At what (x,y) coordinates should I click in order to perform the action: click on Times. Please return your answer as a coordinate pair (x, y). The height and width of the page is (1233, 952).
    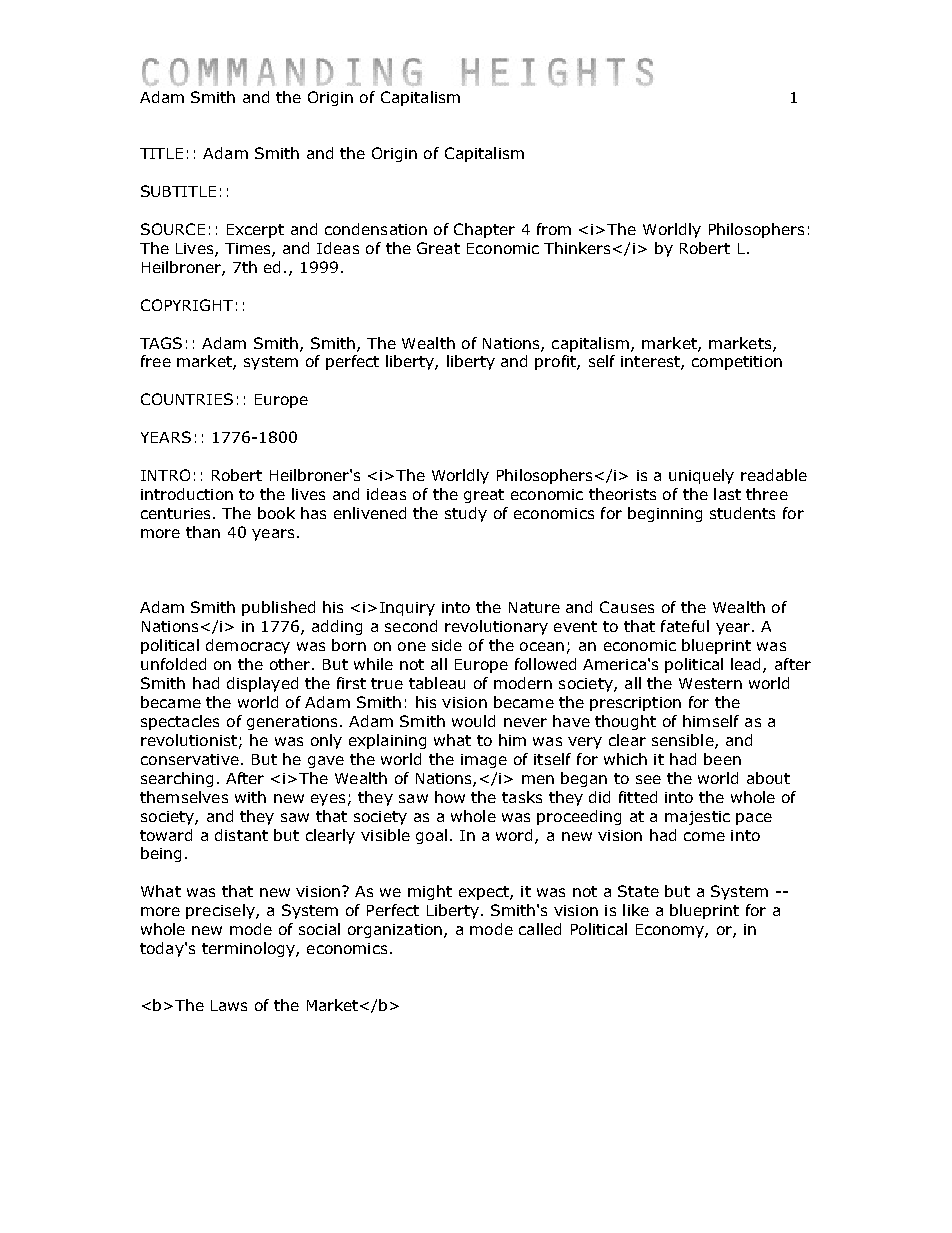
    Looking at the image, I should click on (249, 250).
